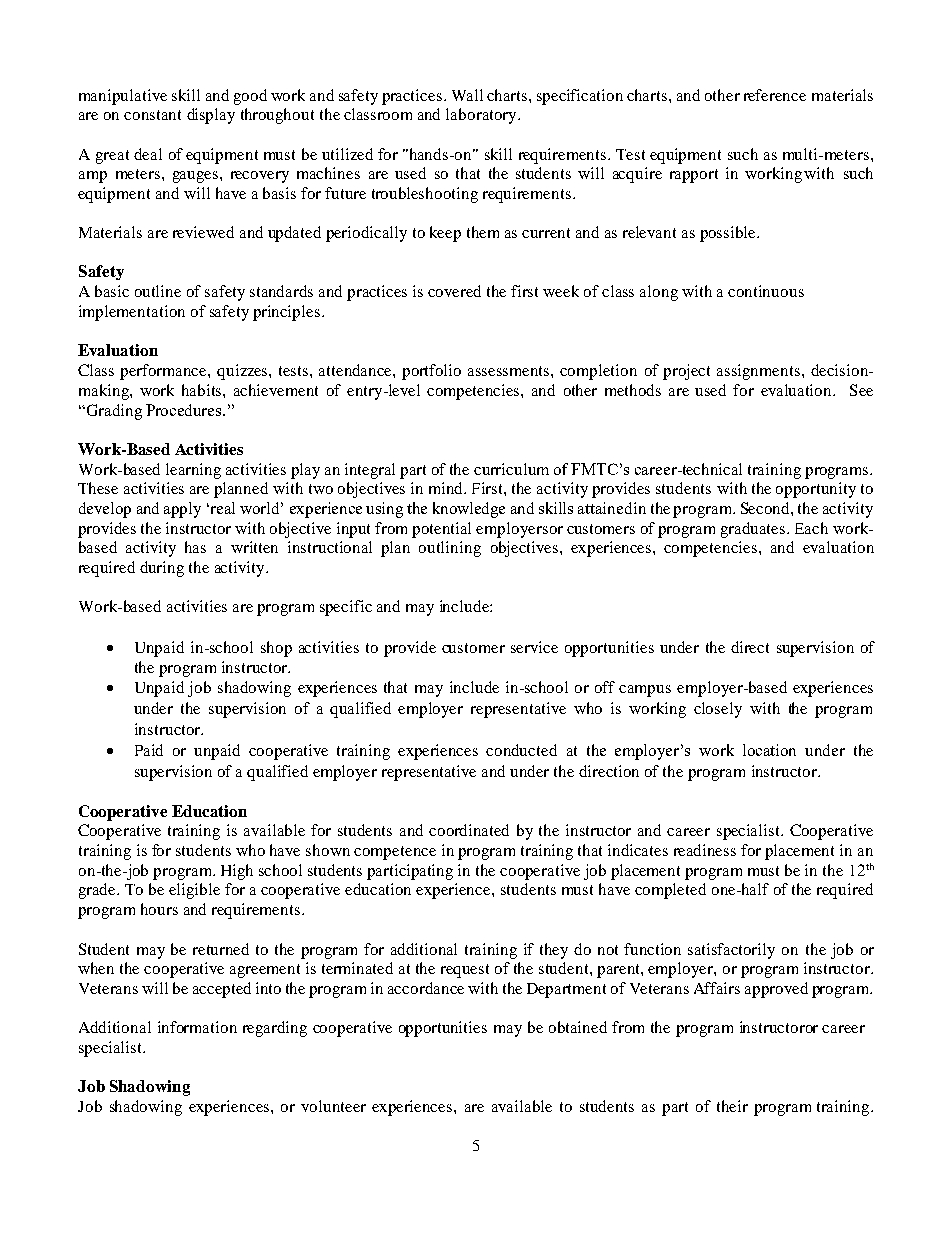  What do you see at coordinates (754, 530) in the screenshot?
I see `graduates` at bounding box center [754, 530].
